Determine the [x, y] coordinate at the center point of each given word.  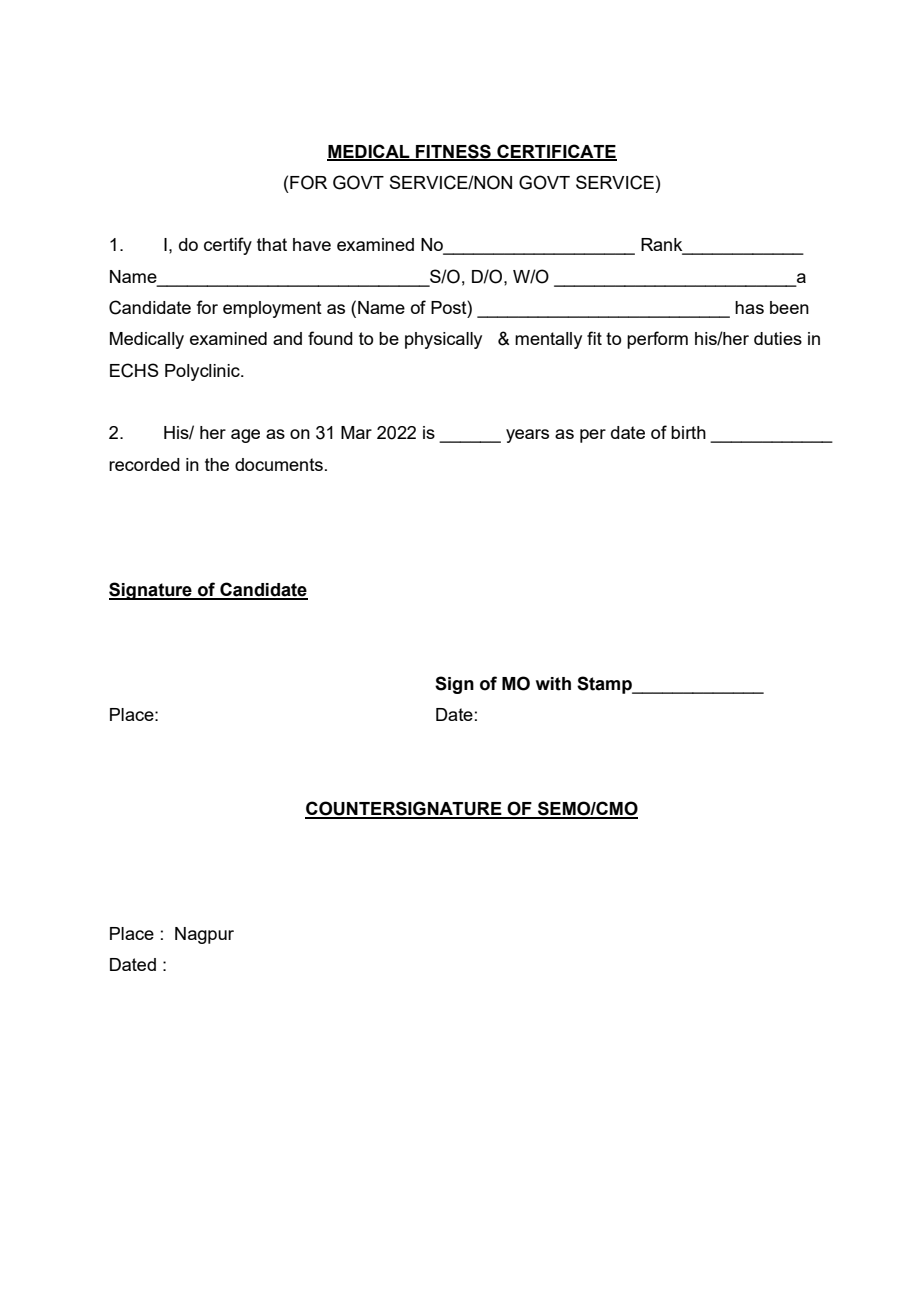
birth [688, 432]
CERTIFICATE [556, 152]
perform [657, 340]
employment [272, 309]
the [217, 464]
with [553, 684]
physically [443, 340]
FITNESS [453, 152]
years [527, 436]
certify [228, 246]
